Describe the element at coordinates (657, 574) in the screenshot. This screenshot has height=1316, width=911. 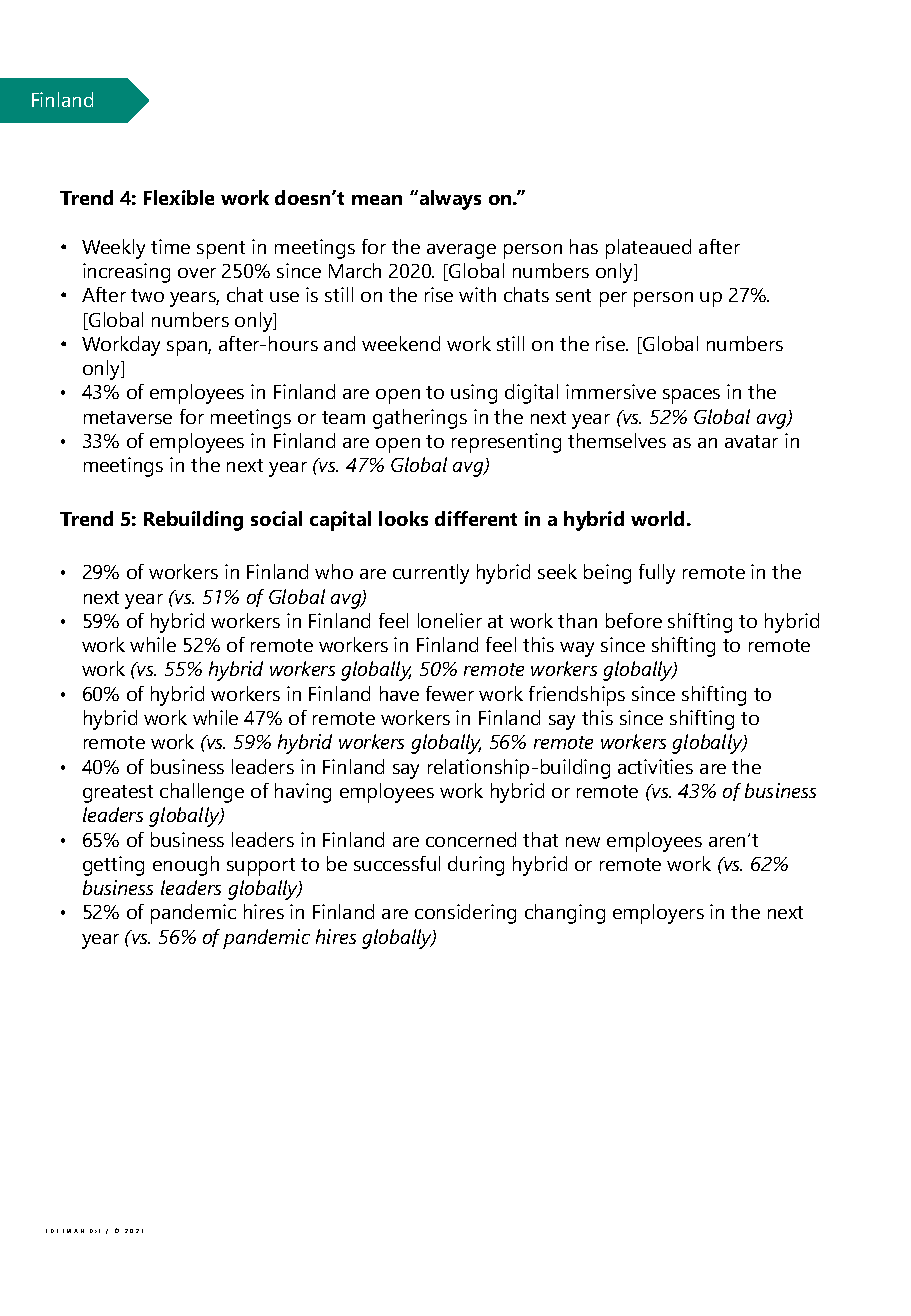
I see `fully` at that location.
